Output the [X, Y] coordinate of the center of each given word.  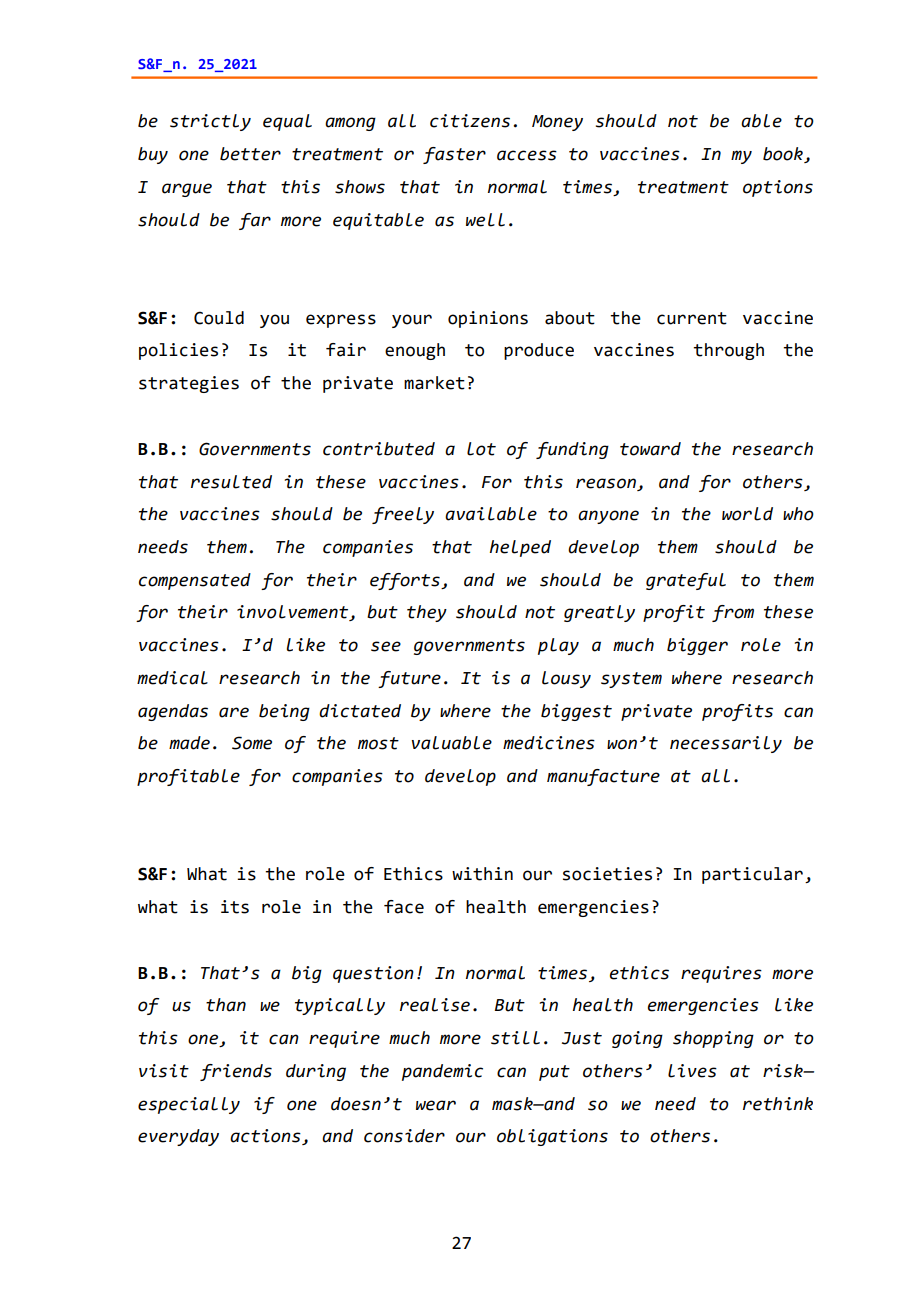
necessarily [726, 744]
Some [252, 743]
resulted [231, 482]
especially [189, 1105]
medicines [549, 743]
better [250, 154]
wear [436, 1105]
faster [454, 155]
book [784, 155]
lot [481, 449]
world [747, 514]
